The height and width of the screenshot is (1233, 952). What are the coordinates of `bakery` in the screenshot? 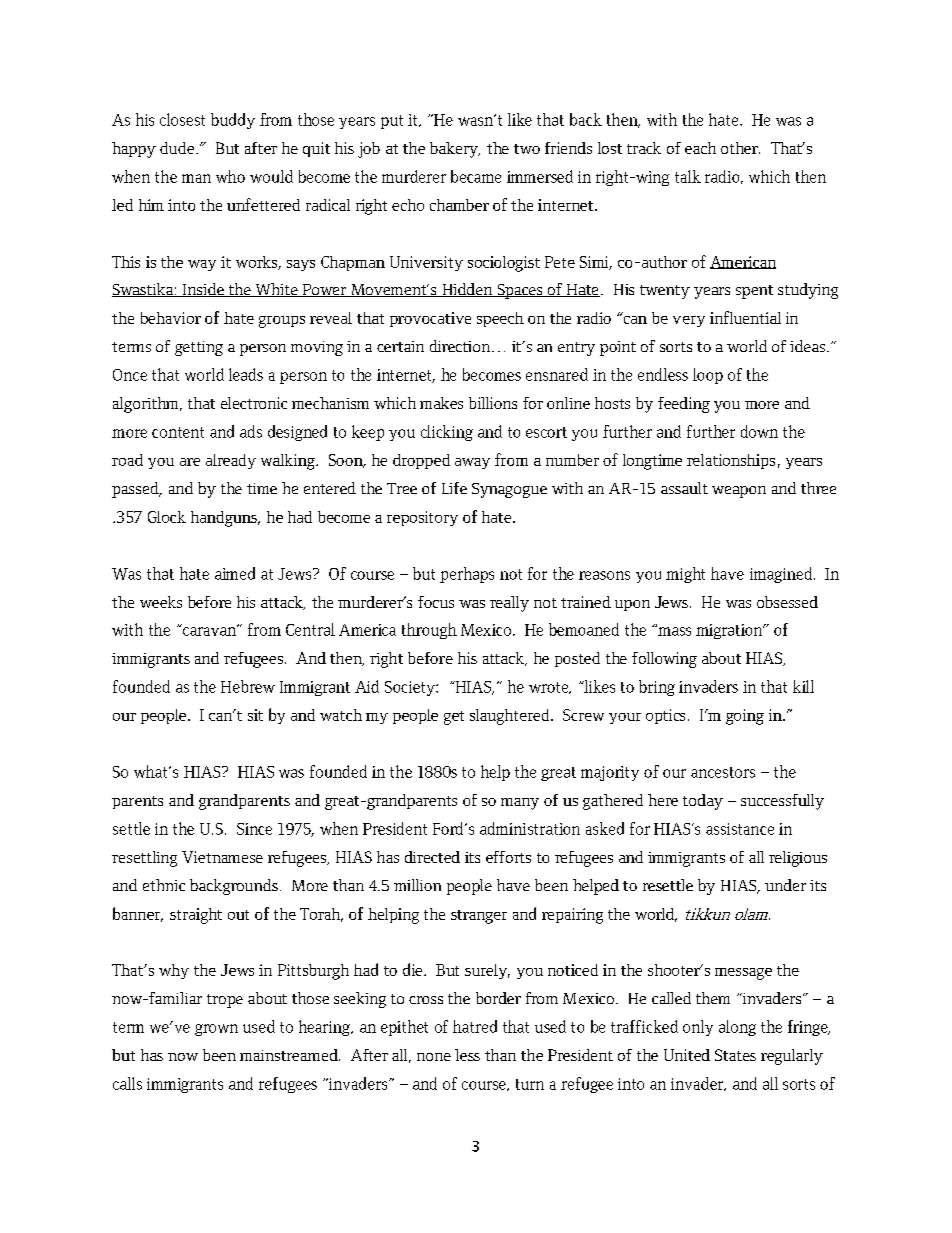 It's located at (455, 150).
